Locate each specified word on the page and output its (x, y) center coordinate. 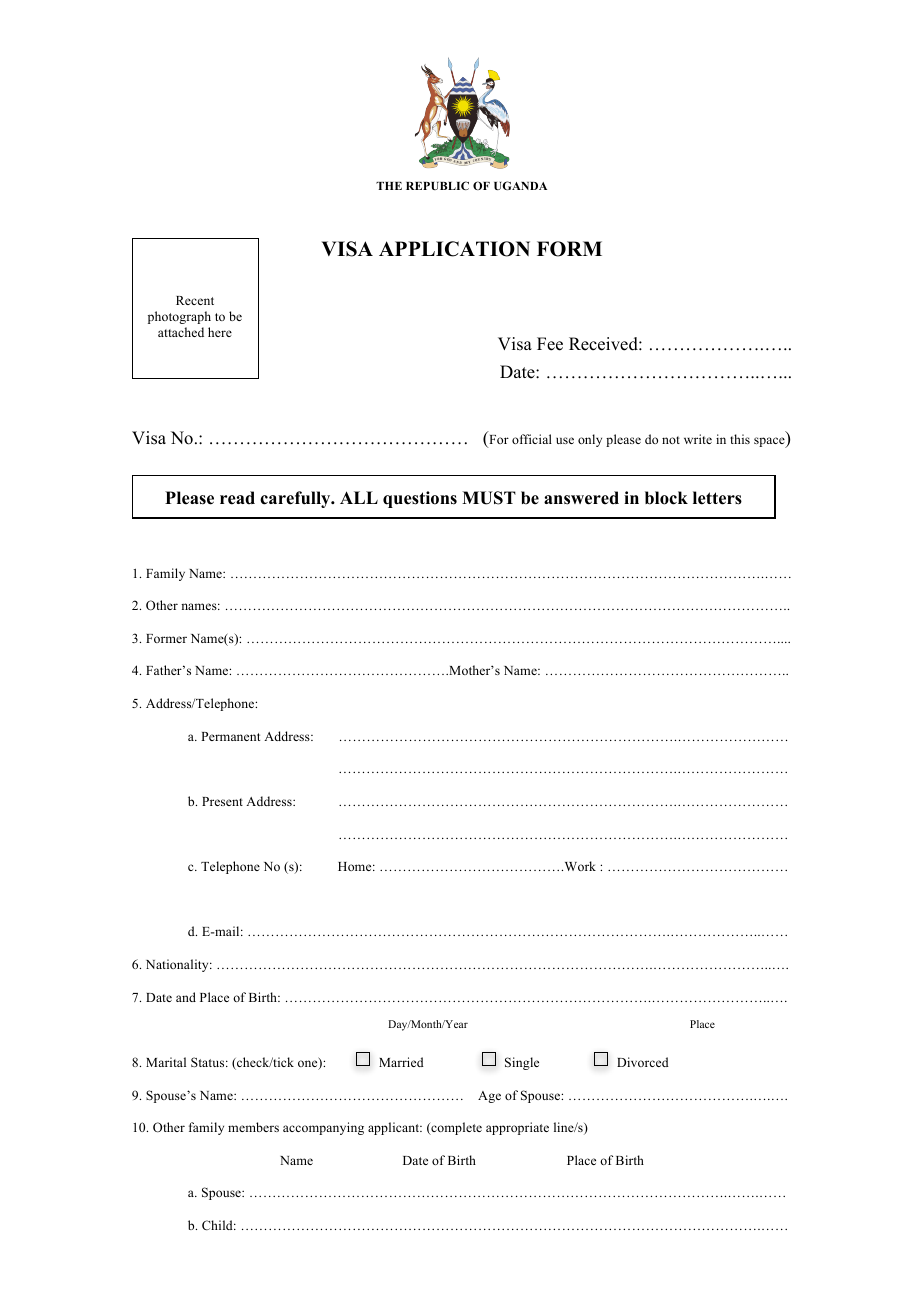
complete (455, 1128)
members (253, 1127)
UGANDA (520, 185)
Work (579, 866)
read (237, 498)
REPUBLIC (437, 185)
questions (420, 499)
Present (222, 801)
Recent (195, 300)
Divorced (643, 1062)
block (666, 498)
